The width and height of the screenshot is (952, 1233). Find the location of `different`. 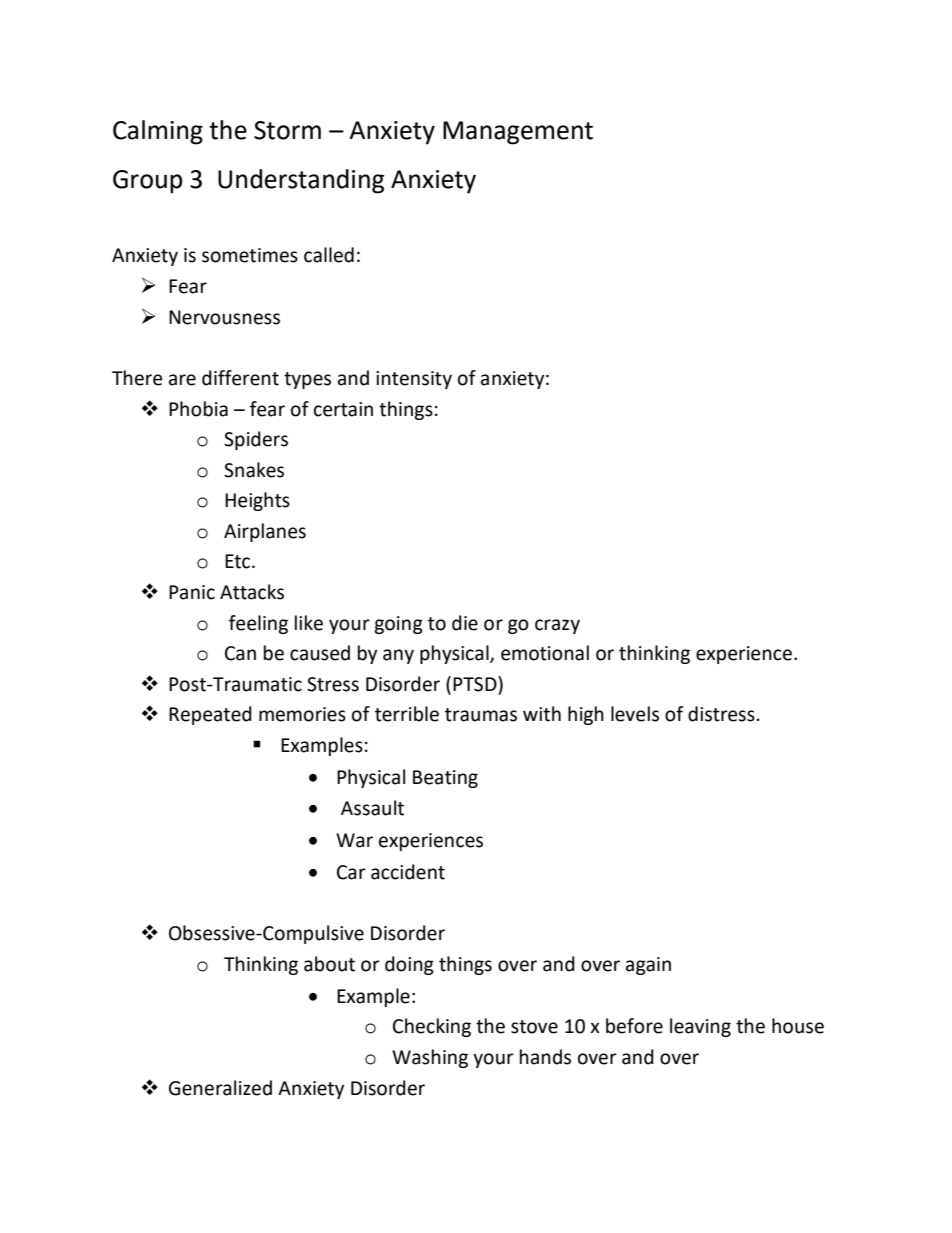

different is located at coordinates (240, 378).
